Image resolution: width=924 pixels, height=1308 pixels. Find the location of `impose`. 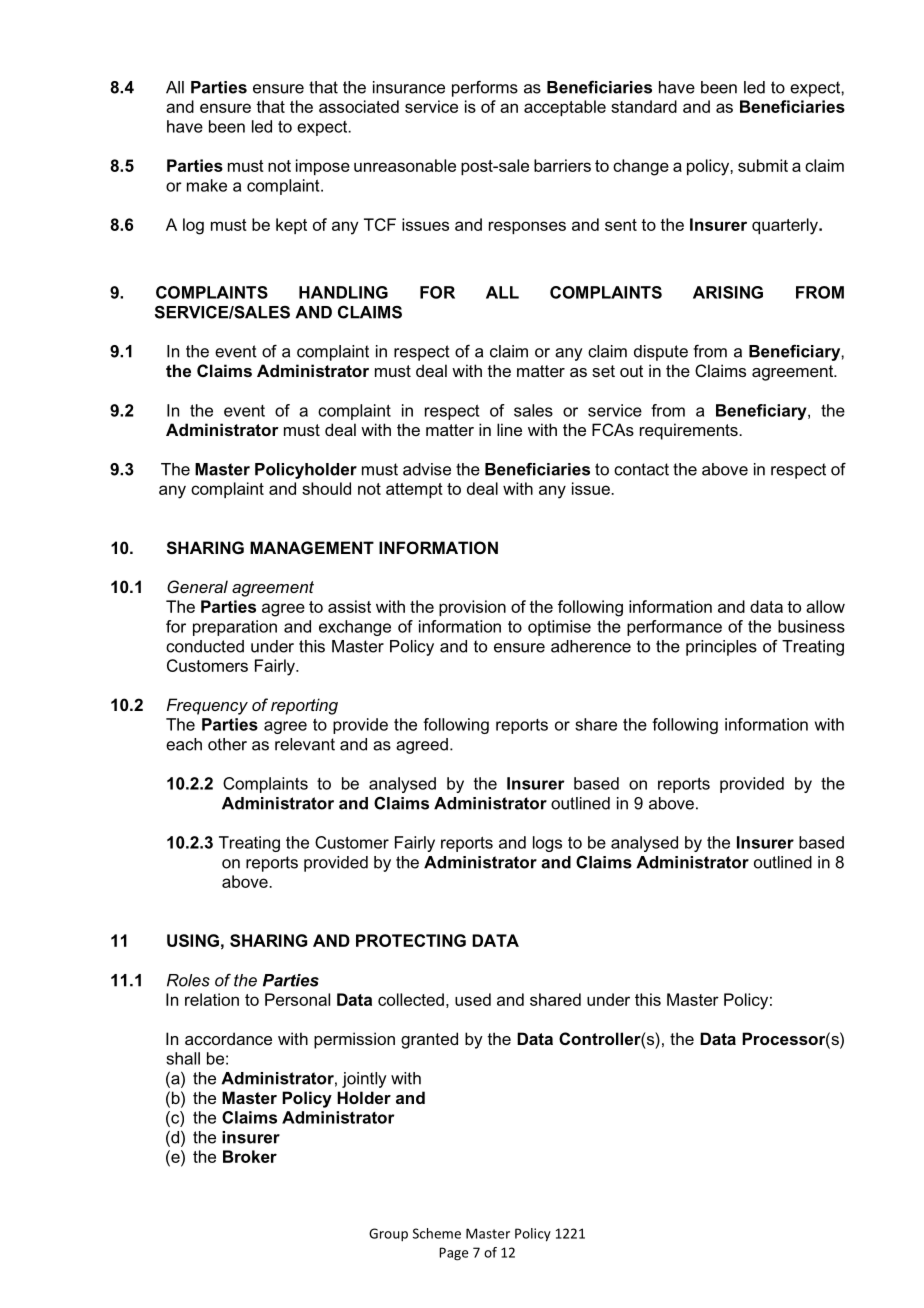

impose is located at coordinates (323, 167).
